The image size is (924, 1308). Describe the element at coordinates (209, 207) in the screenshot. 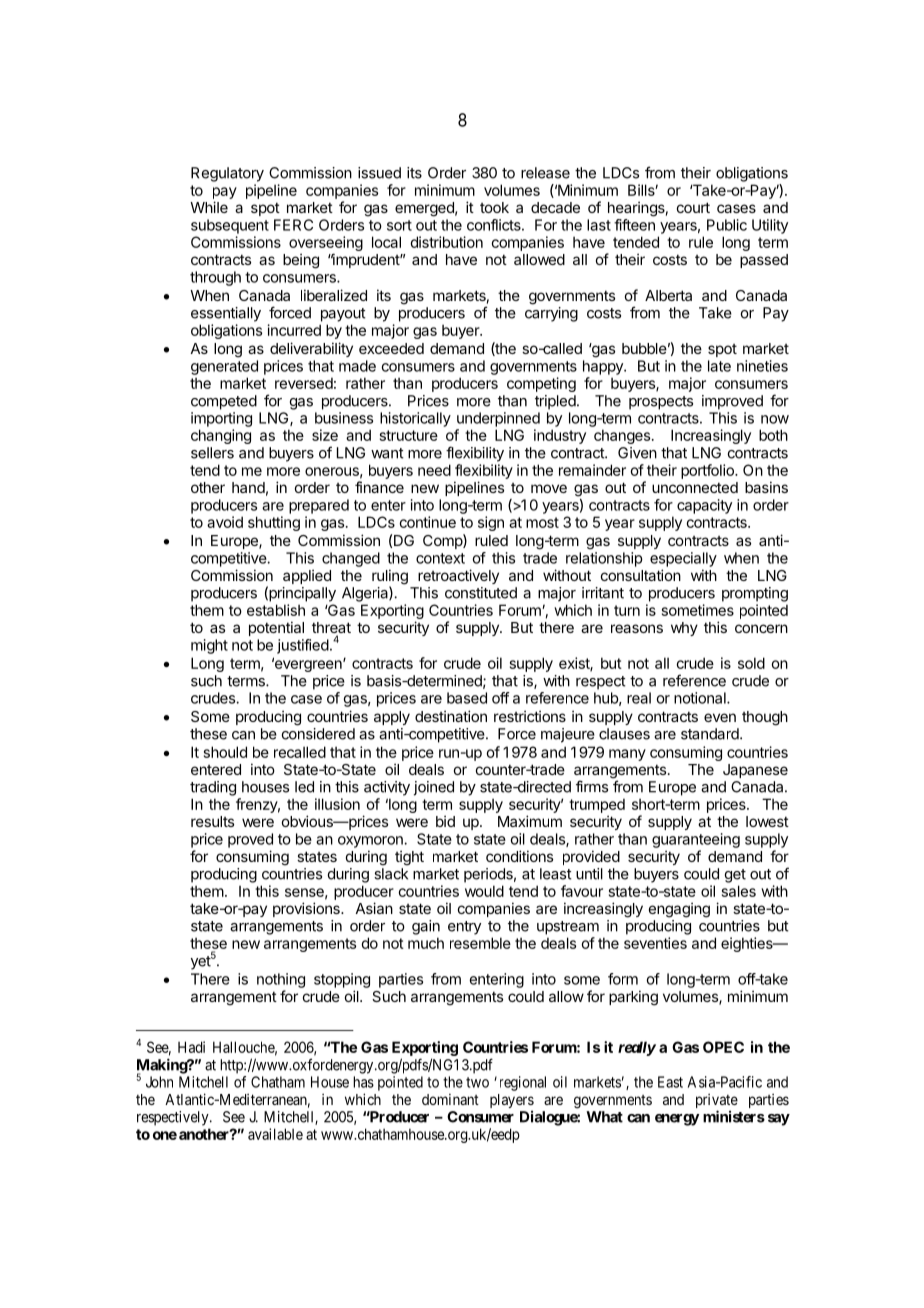

I see `While` at that location.
